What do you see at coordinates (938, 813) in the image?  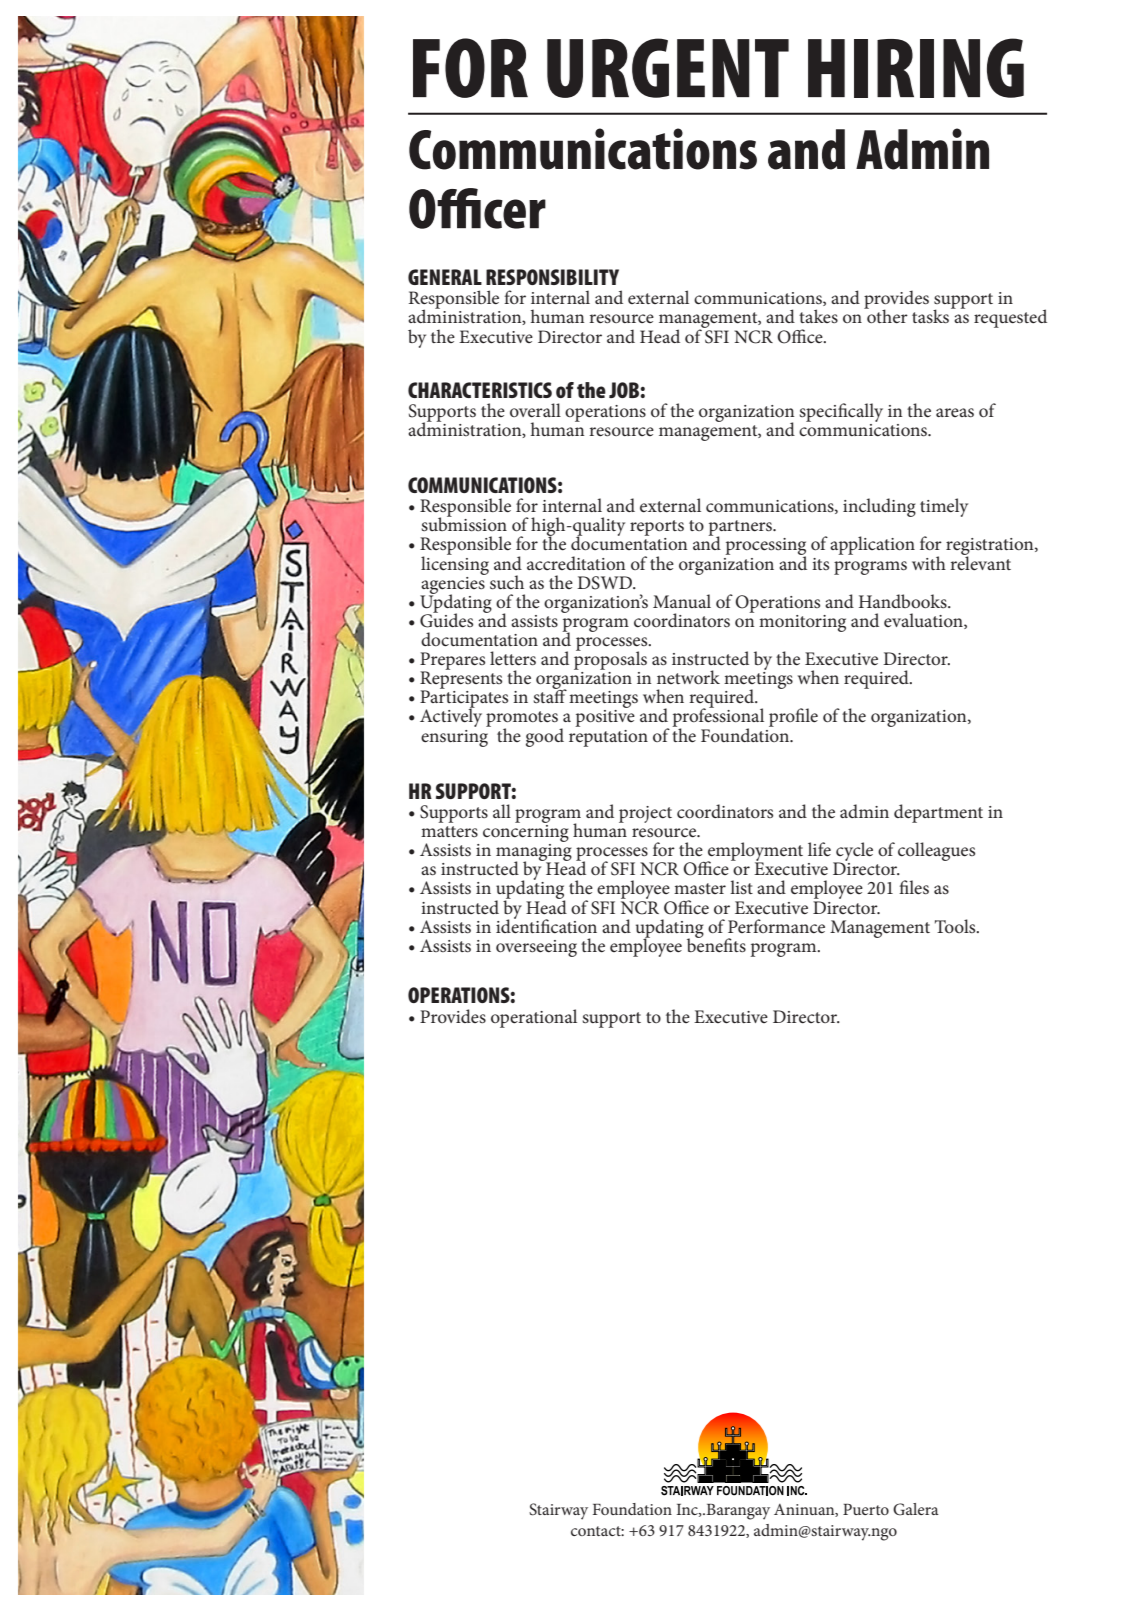 I see `department` at bounding box center [938, 813].
